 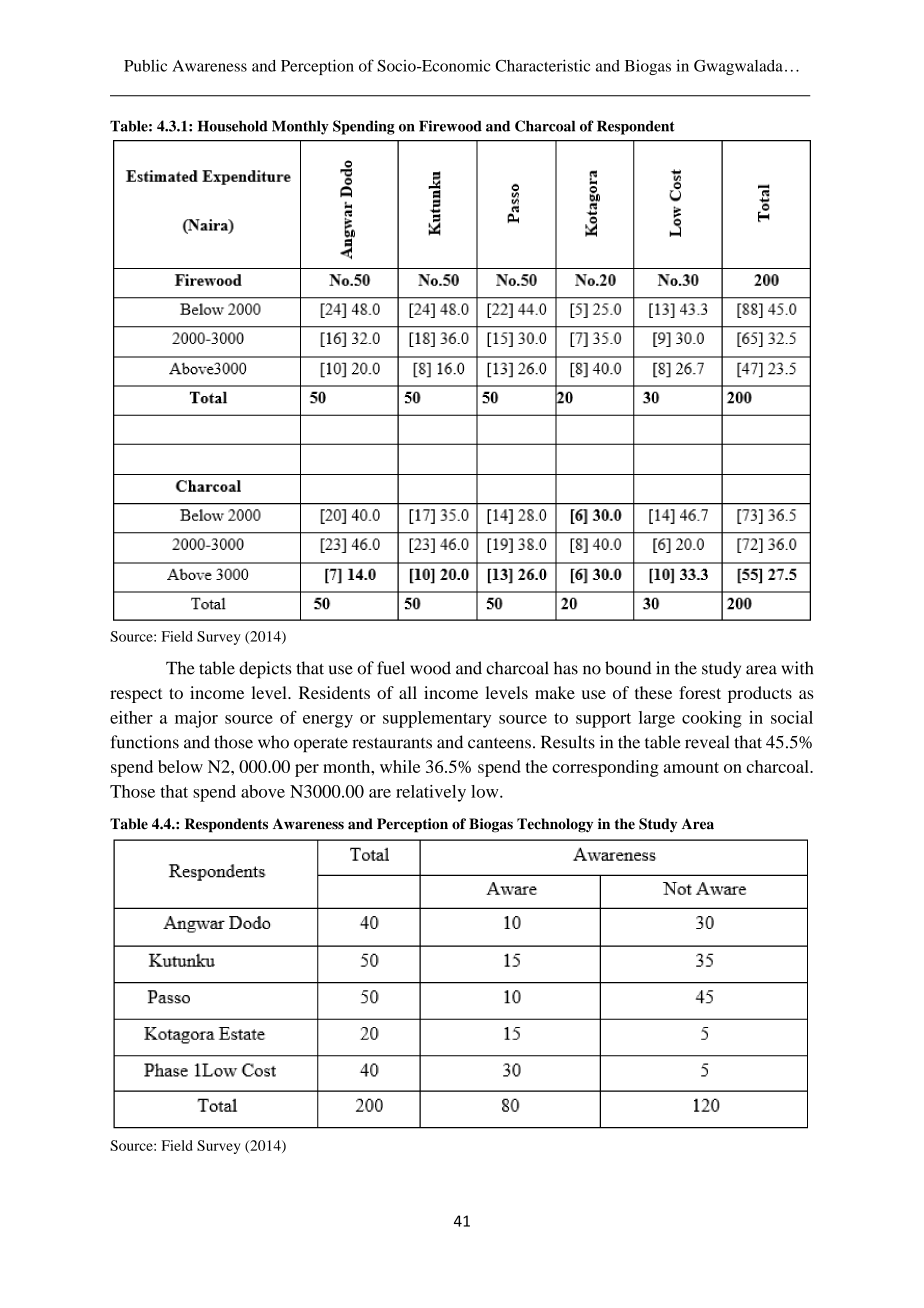 I want to click on respect, so click(x=136, y=695).
